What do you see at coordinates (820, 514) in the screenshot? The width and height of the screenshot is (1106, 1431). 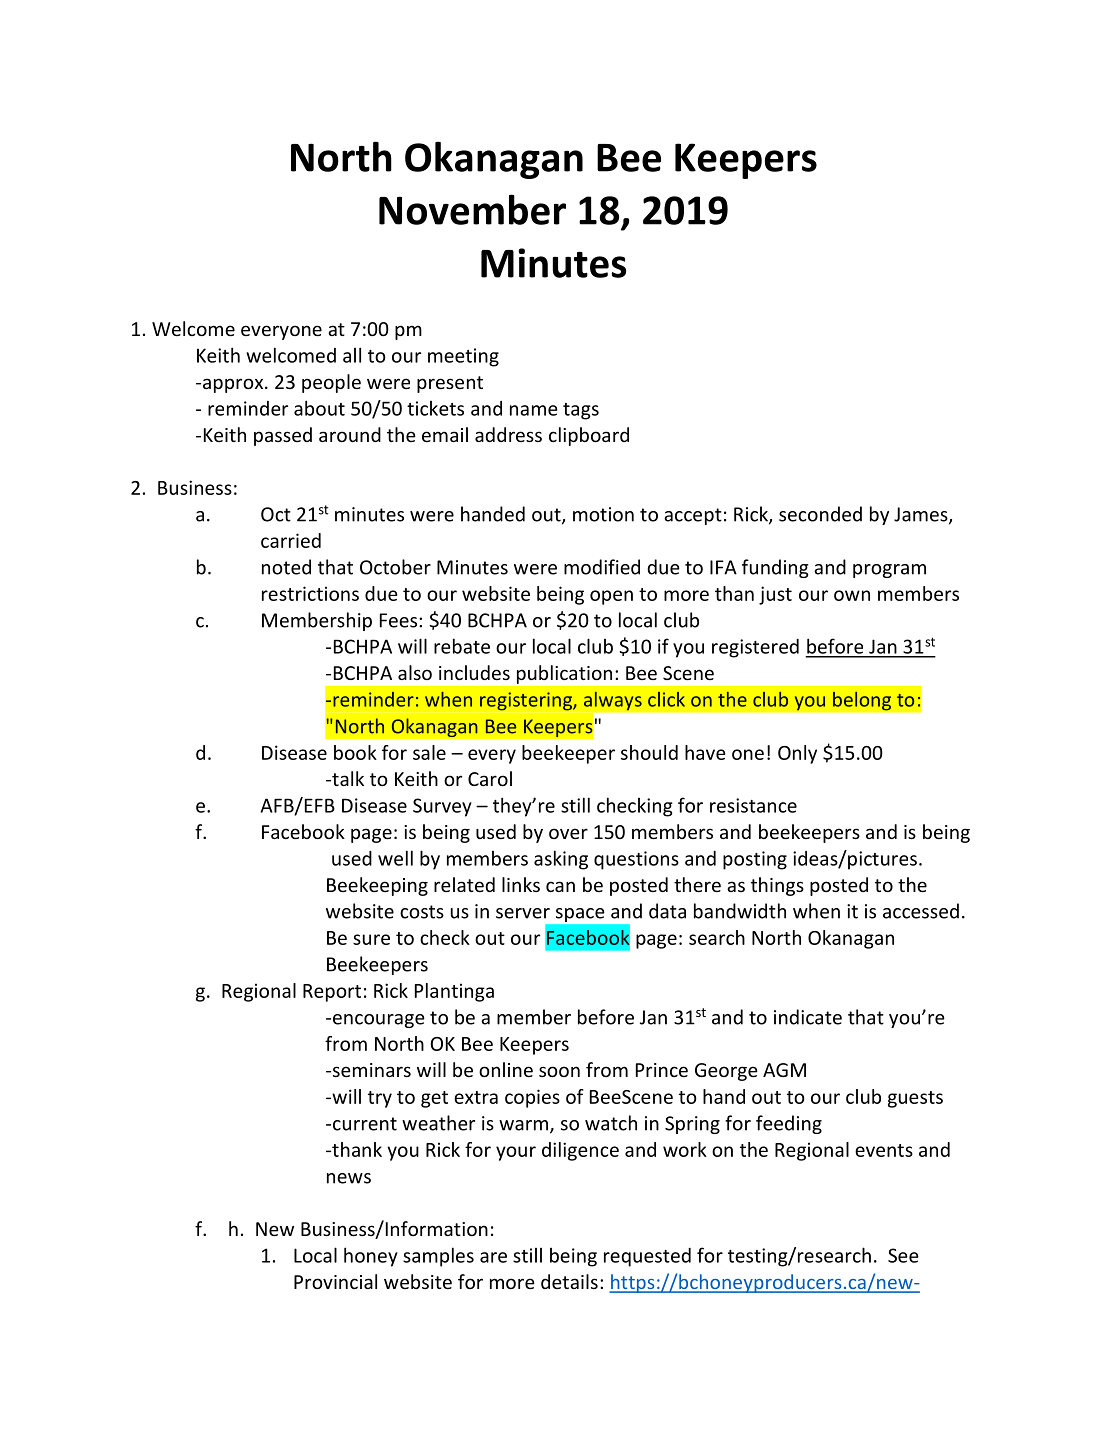 I see `seconded` at bounding box center [820, 514].
